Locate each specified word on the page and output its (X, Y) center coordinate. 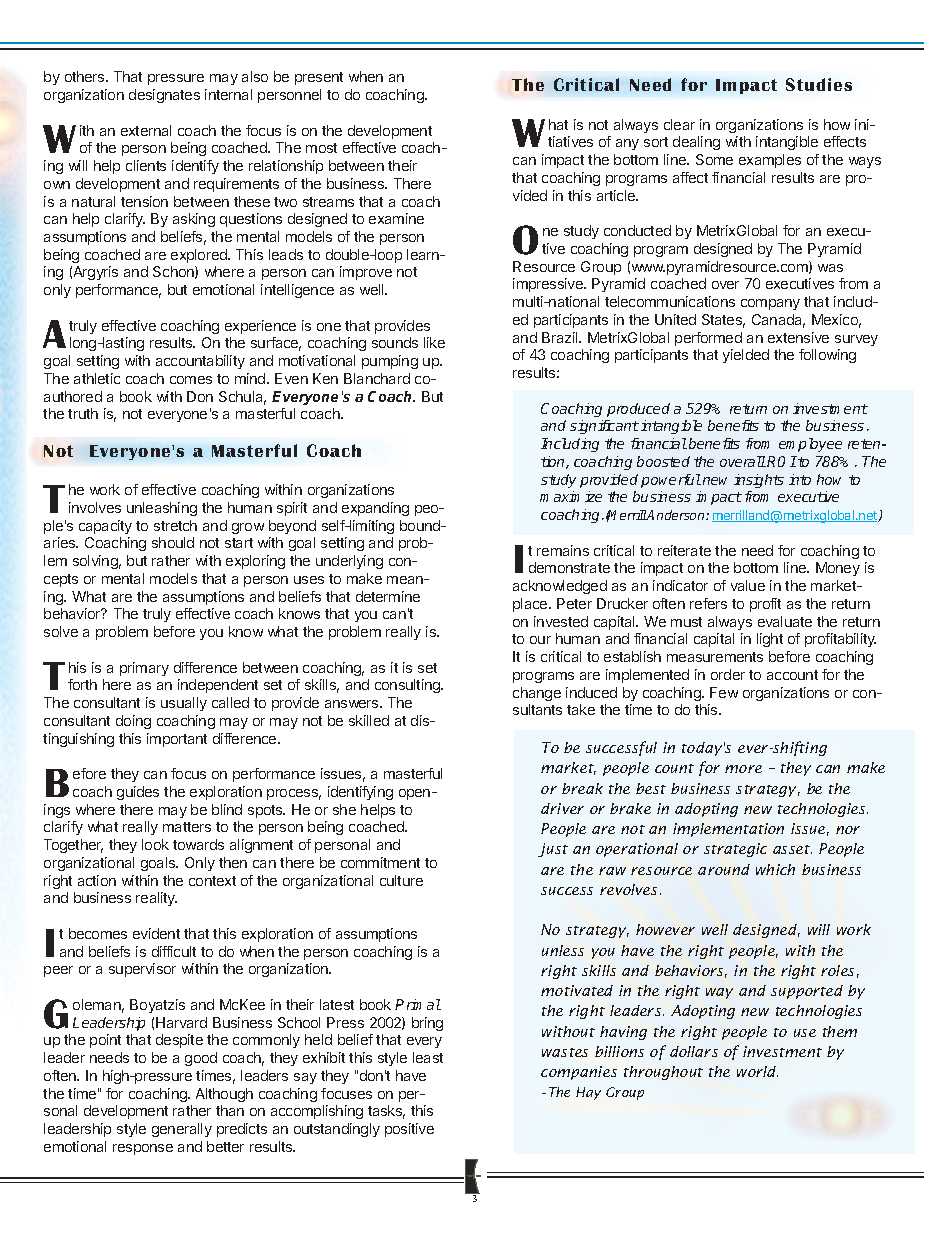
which (775, 869)
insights (759, 481)
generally (182, 1130)
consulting (408, 686)
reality (156, 899)
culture (401, 880)
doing (133, 722)
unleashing (162, 509)
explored (200, 256)
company (770, 304)
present (319, 78)
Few (724, 692)
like (434, 342)
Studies (819, 84)
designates (164, 96)
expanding (375, 509)
